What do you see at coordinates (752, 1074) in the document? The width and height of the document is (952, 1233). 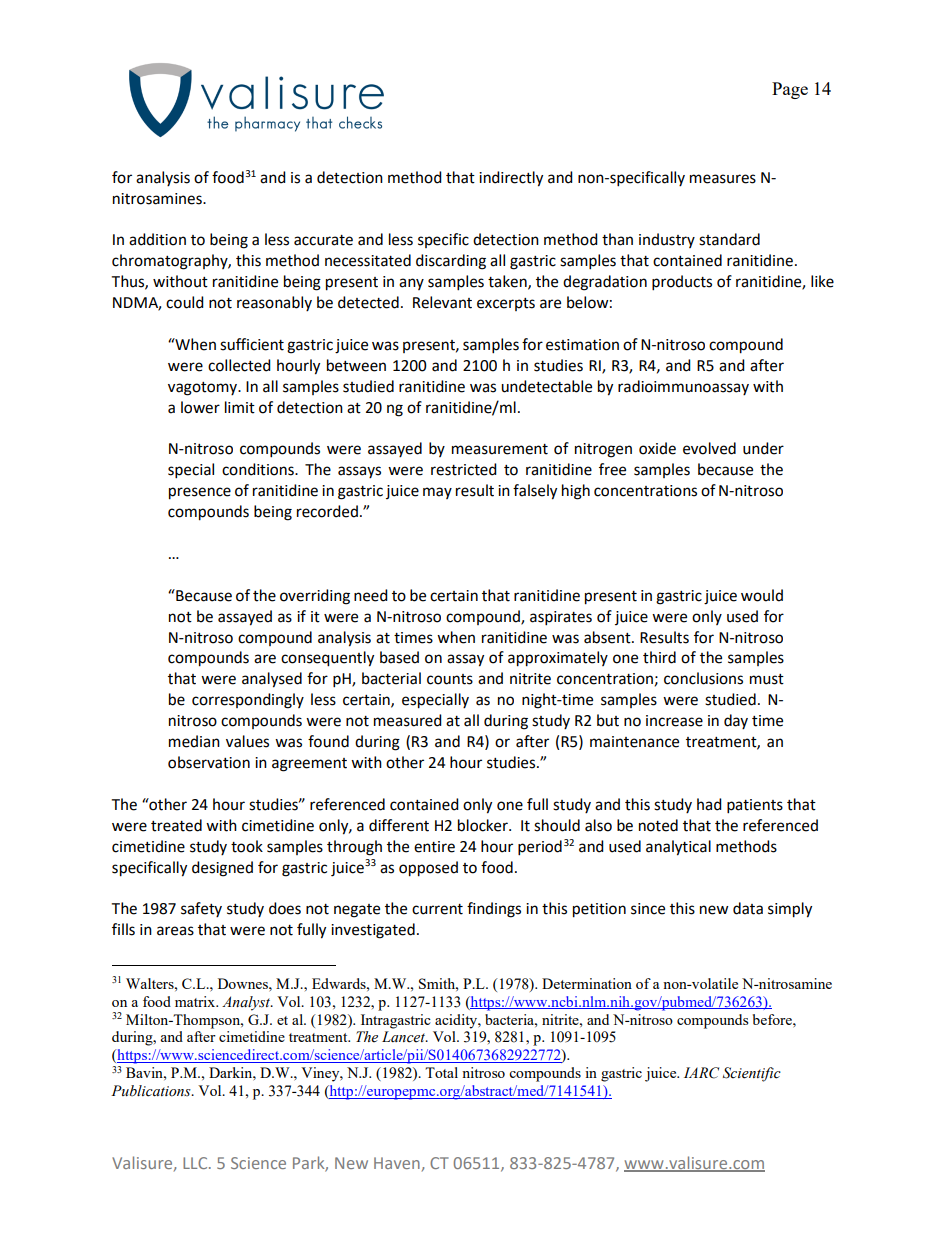 I see `Scientific` at bounding box center [752, 1074].
